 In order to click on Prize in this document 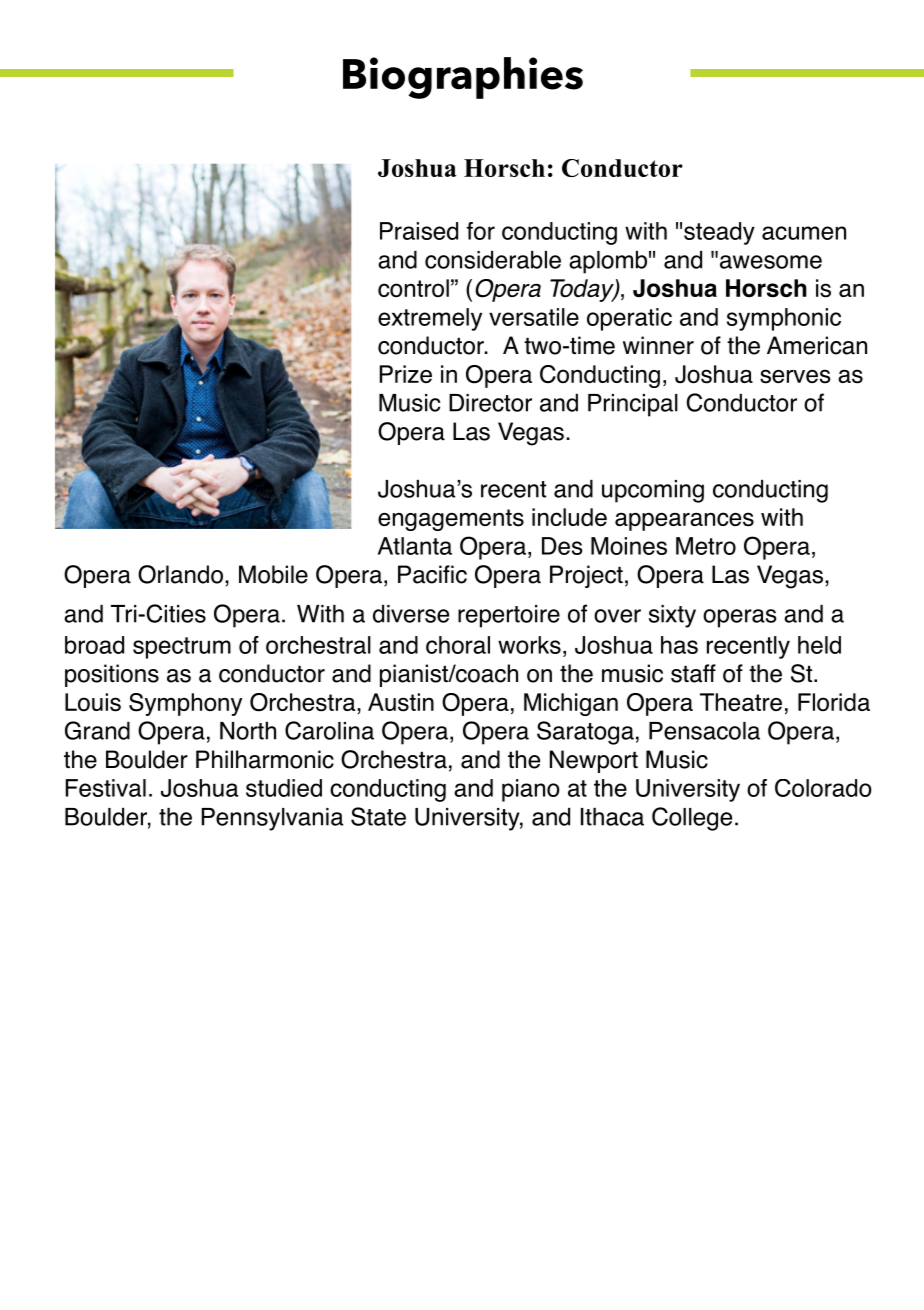, I will do `click(406, 374)`.
